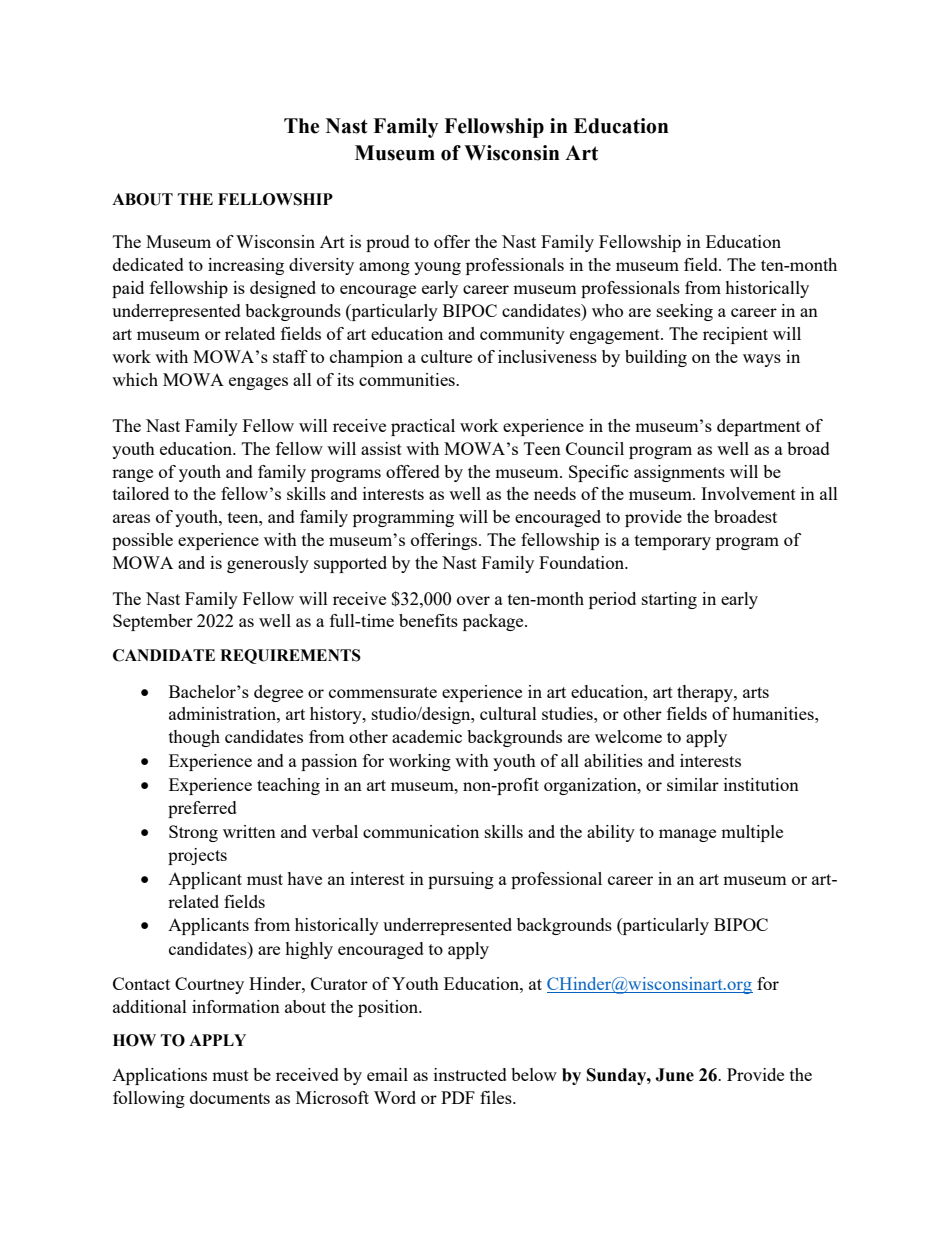 The width and height of the screenshot is (952, 1233). What do you see at coordinates (437, 268) in the screenshot?
I see `young` at bounding box center [437, 268].
